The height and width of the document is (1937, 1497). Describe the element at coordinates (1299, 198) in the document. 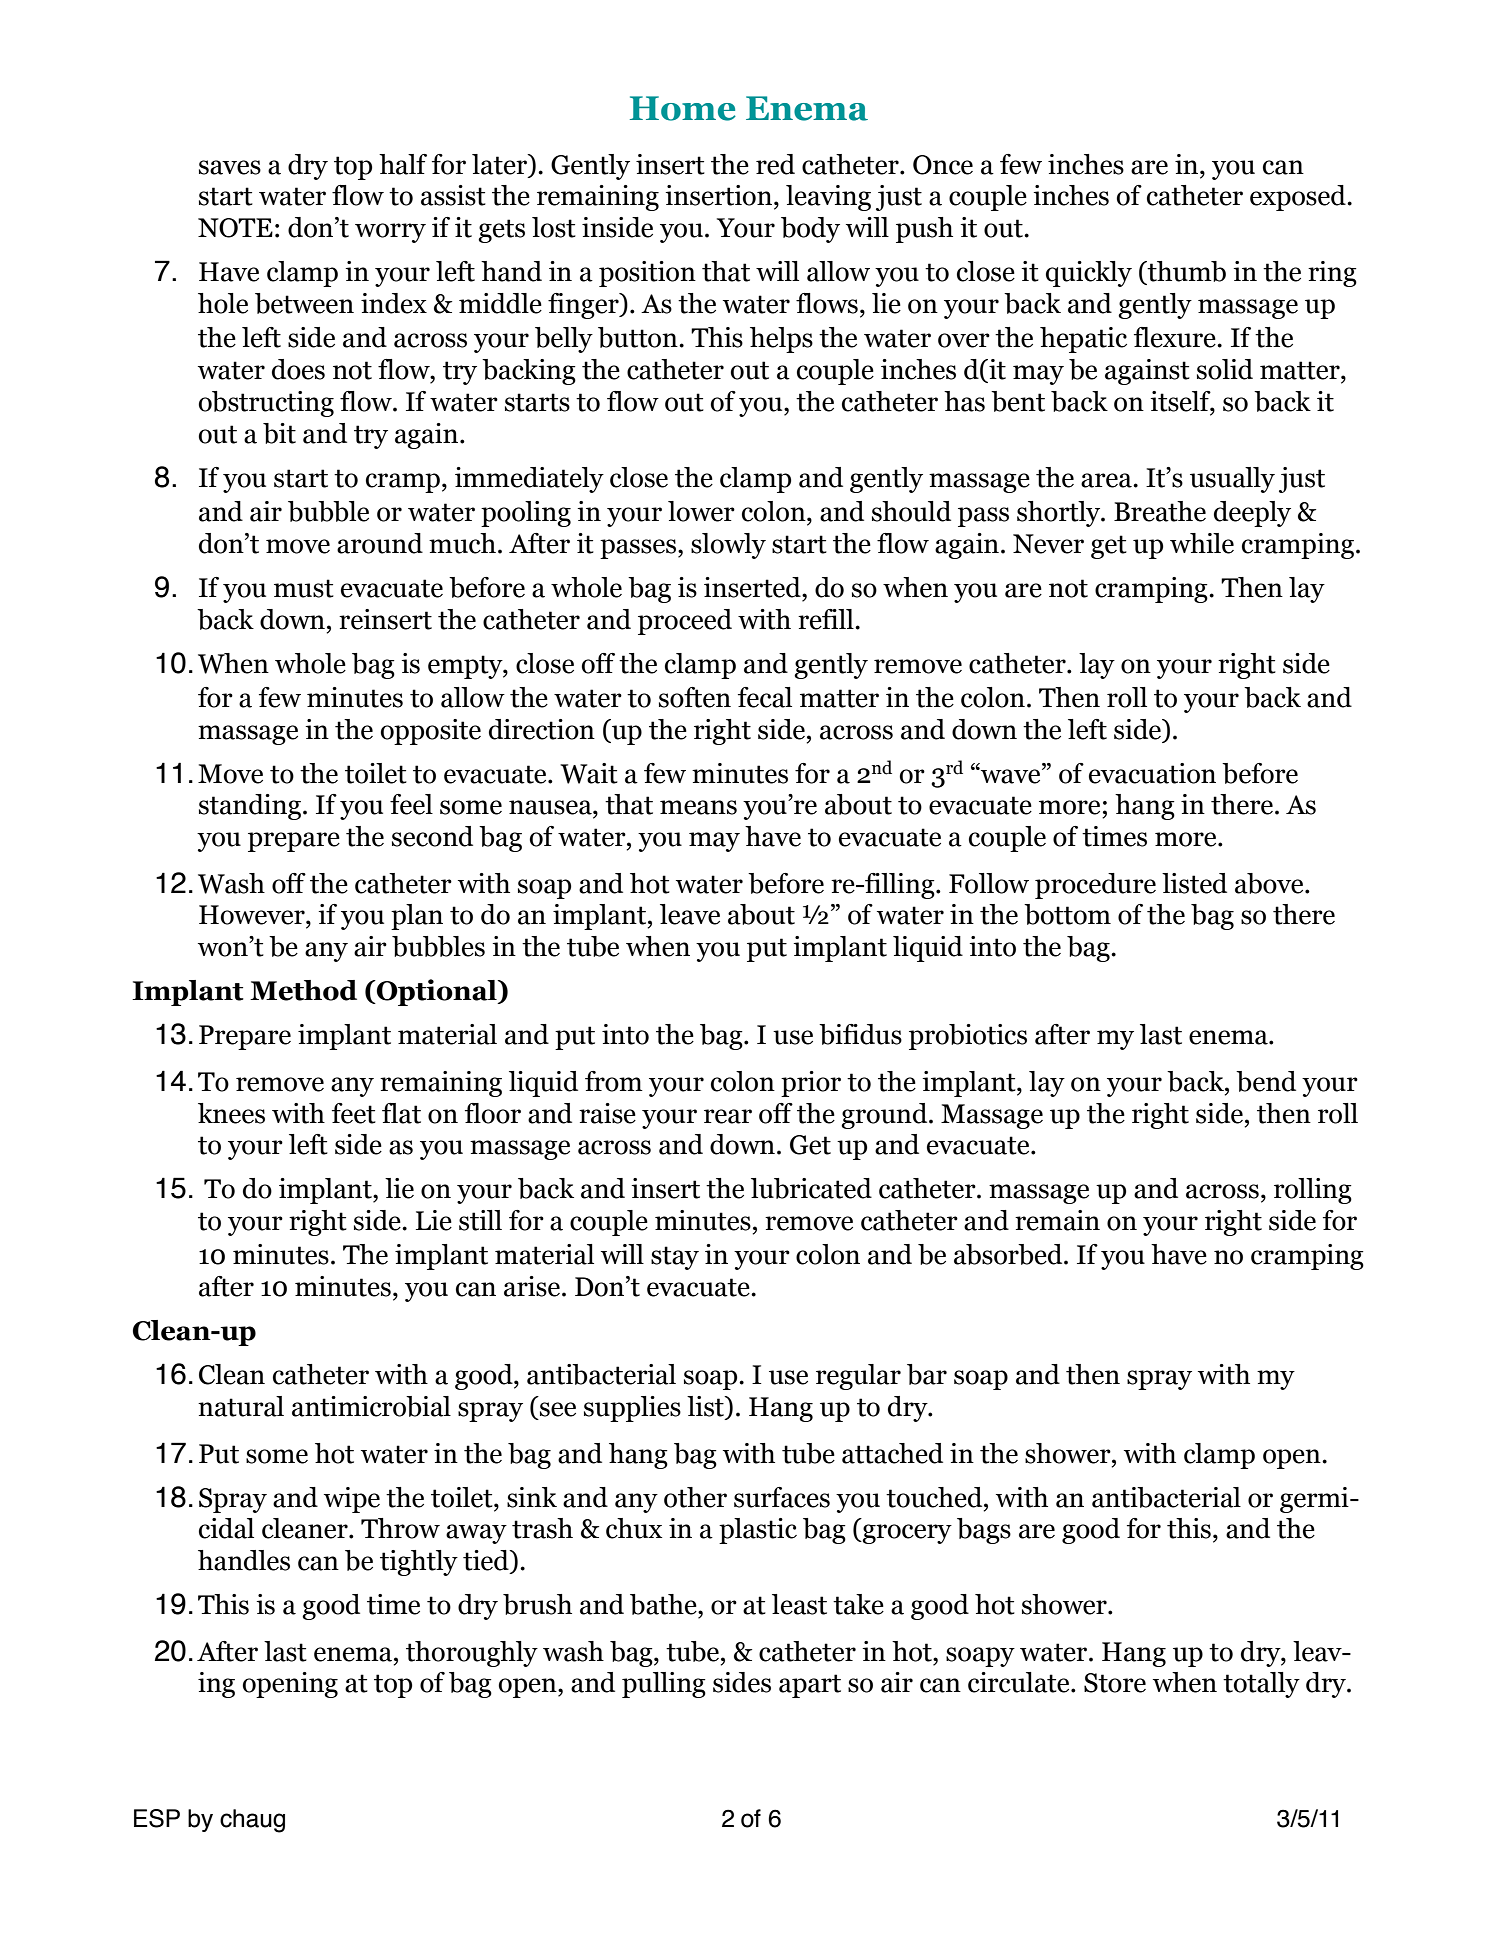

I see `exposed` at that location.
